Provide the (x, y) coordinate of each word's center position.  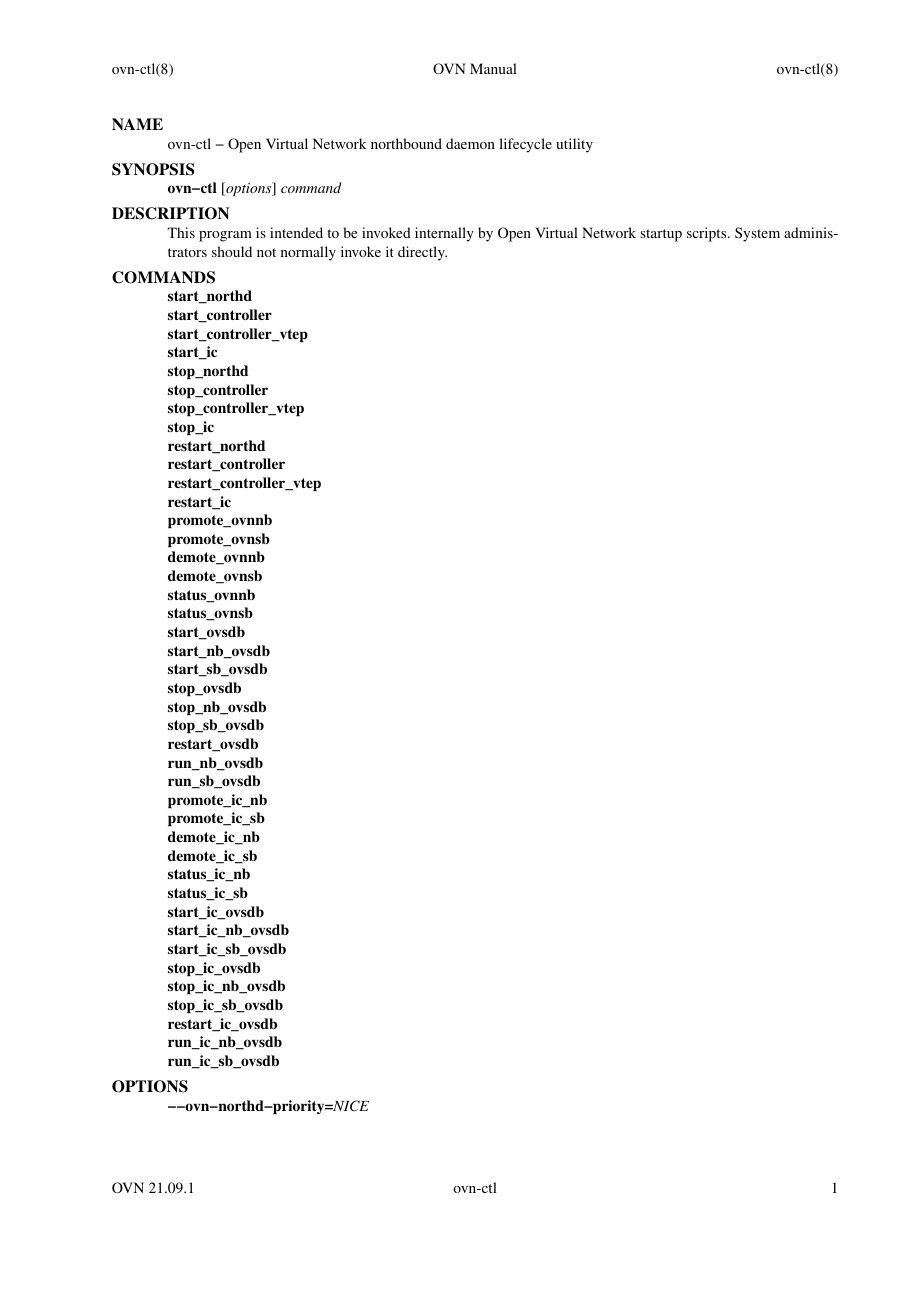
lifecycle (525, 145)
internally (444, 234)
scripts (708, 234)
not (266, 252)
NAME (137, 124)
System (757, 234)
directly (422, 253)
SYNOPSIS (153, 169)
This (181, 232)
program (225, 236)
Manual (493, 68)
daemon (470, 143)
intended (296, 232)
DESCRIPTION (171, 213)
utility (574, 145)
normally (308, 253)
